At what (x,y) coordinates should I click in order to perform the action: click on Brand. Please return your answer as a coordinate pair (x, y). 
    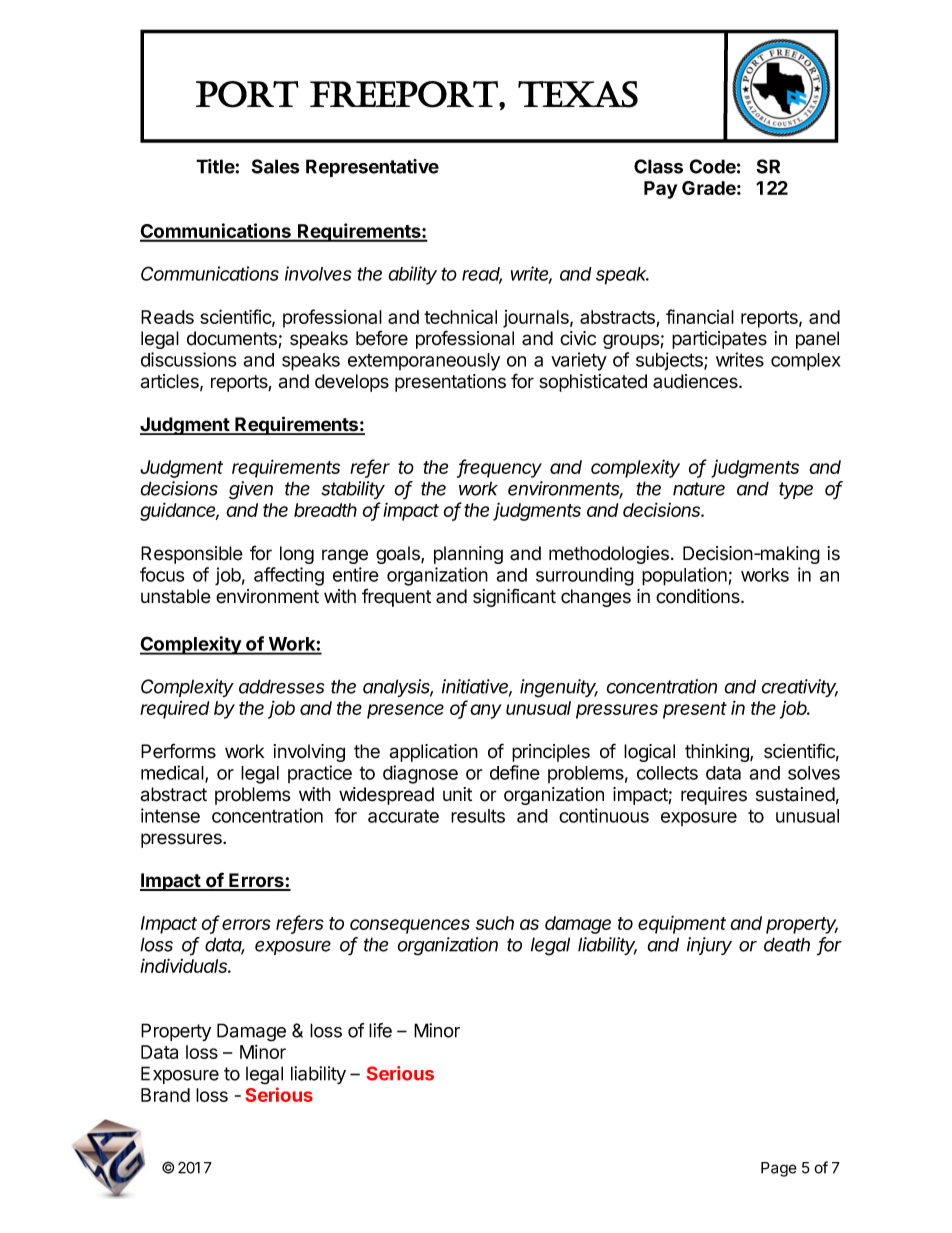
    Looking at the image, I should click on (165, 1095).
